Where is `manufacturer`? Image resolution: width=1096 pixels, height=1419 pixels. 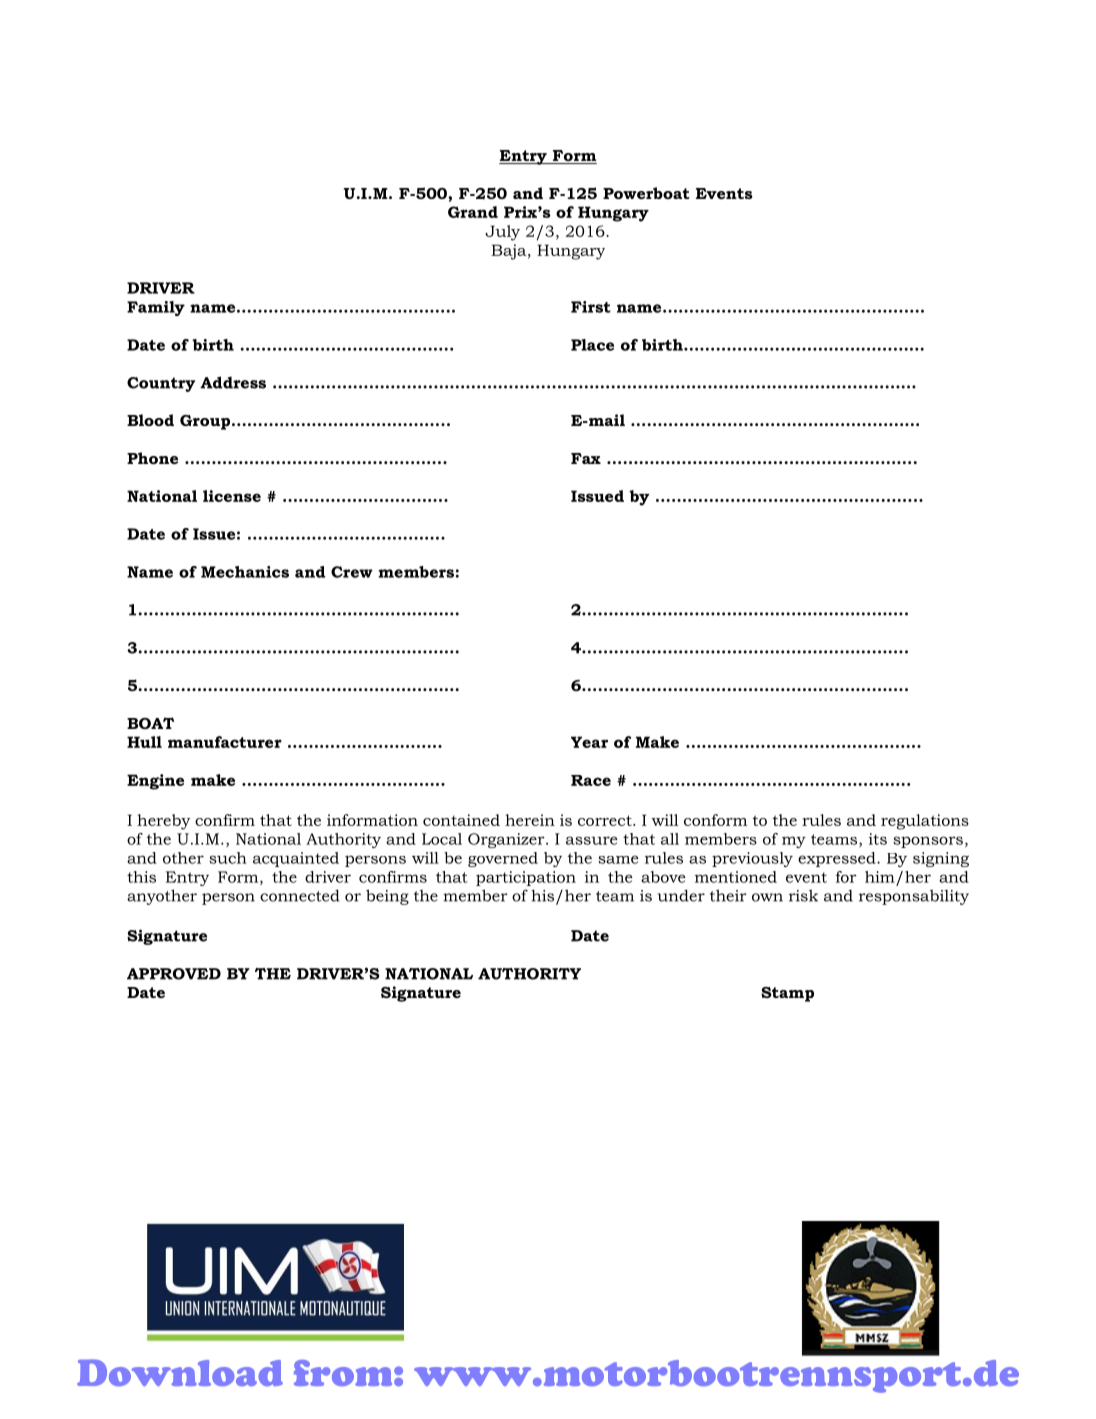
manufacturer is located at coordinates (225, 742).
